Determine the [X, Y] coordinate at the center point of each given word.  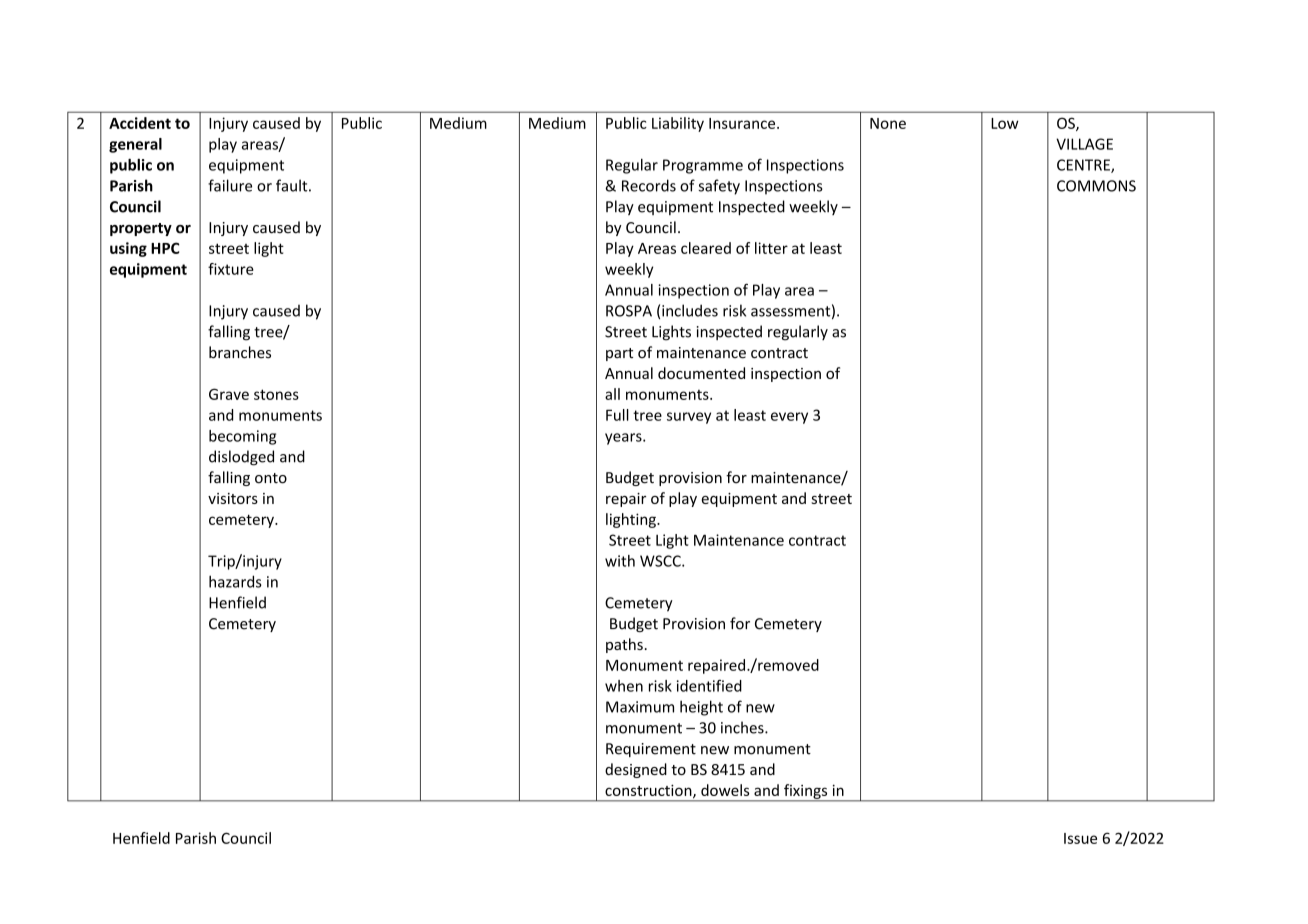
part [619, 354]
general [135, 145]
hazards [235, 581]
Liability [678, 124]
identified [709, 686]
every [789, 418]
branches [240, 352]
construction [649, 791]
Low [1005, 123]
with [620, 561]
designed [636, 770]
